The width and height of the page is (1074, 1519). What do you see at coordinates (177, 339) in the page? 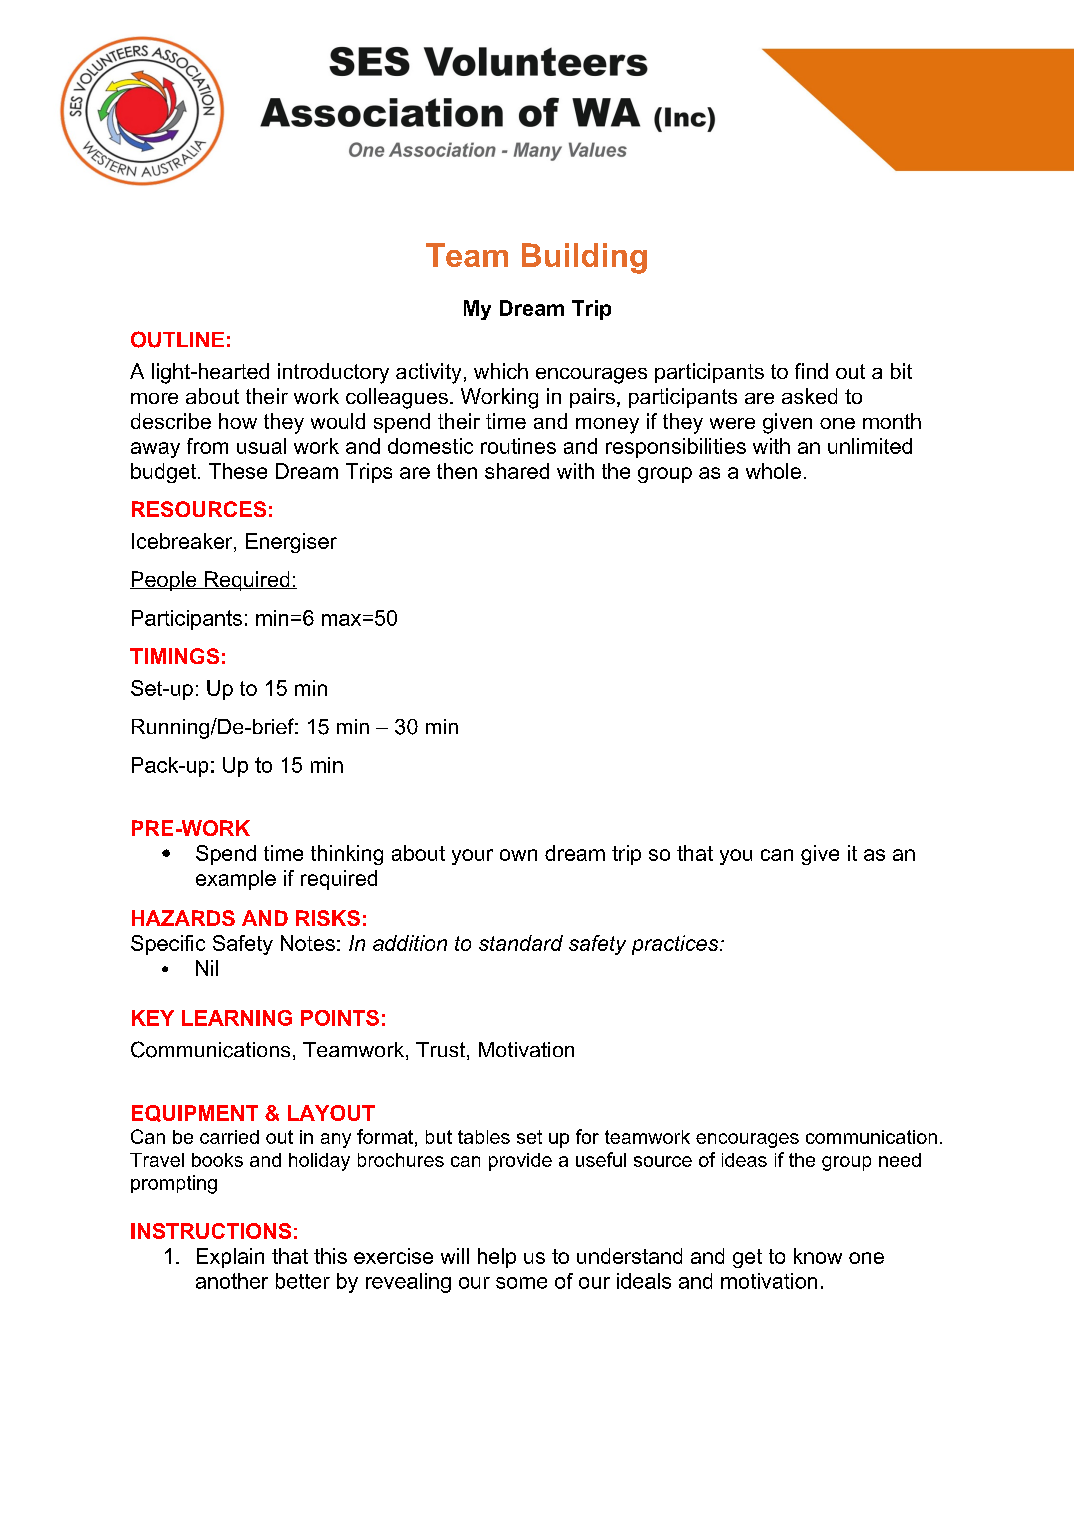
I see `OUTLINE` at bounding box center [177, 339].
